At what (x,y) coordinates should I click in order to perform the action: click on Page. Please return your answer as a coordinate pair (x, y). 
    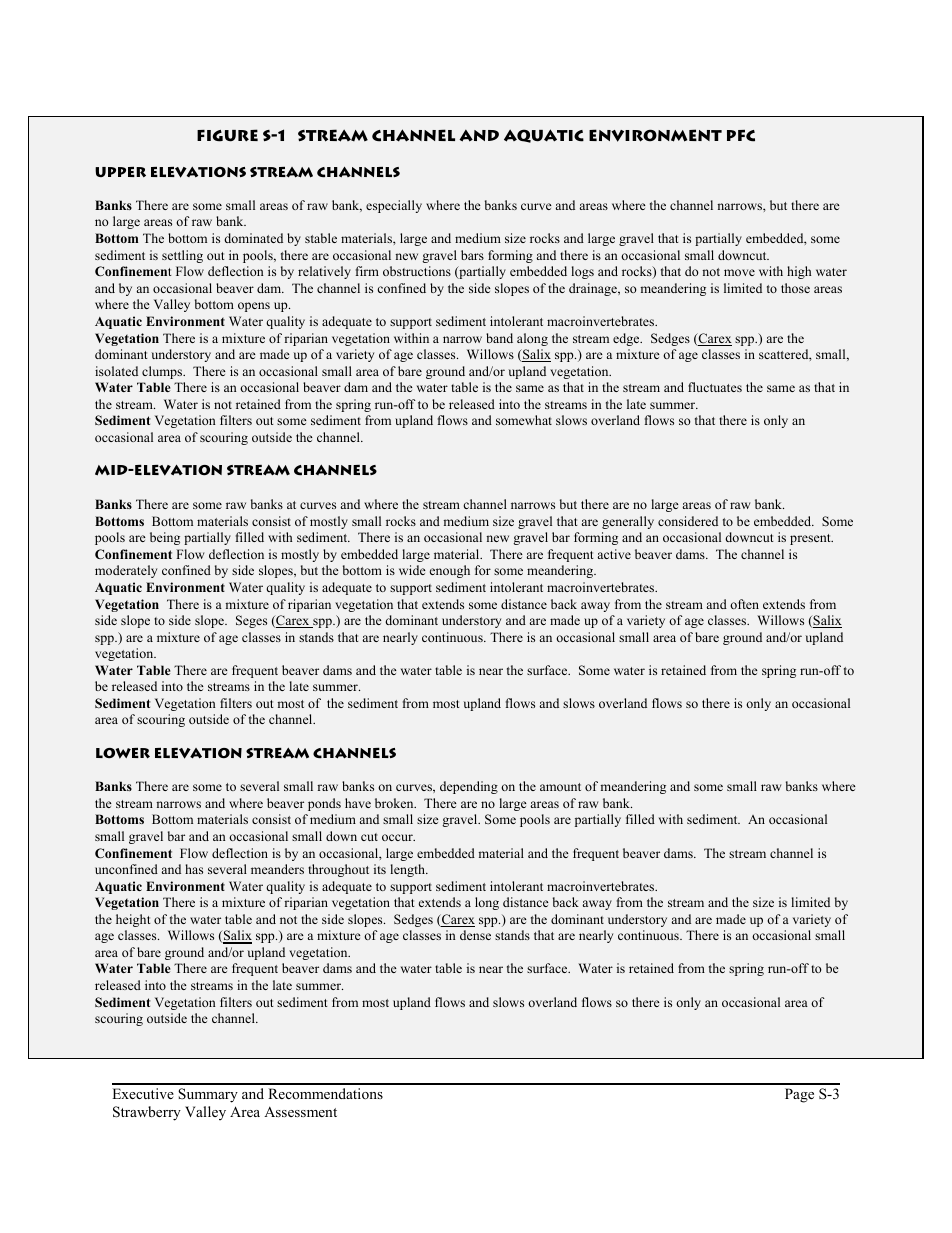
    Looking at the image, I should click on (799, 1095).
